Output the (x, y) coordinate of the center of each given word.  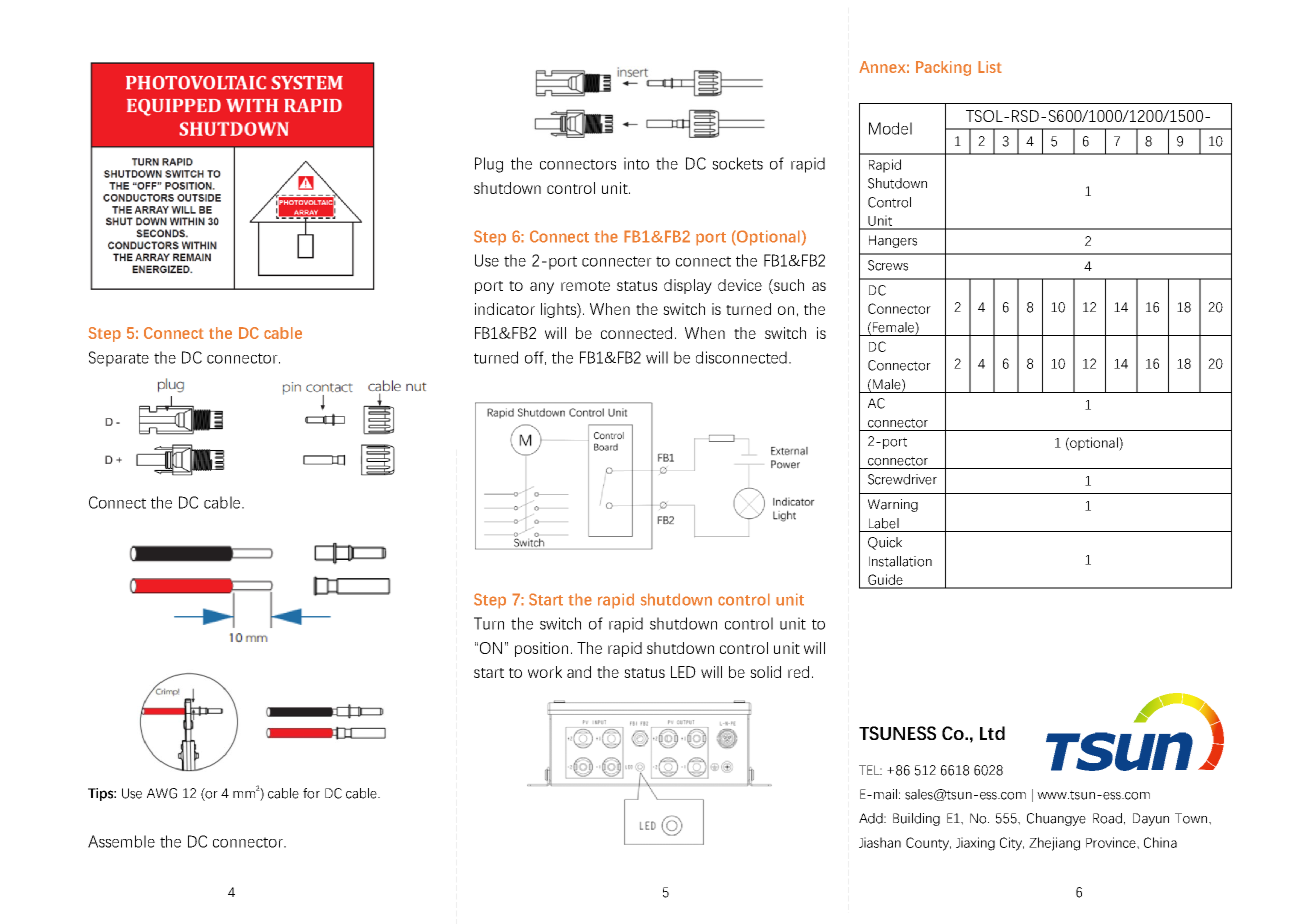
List (990, 67)
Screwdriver (902, 479)
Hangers (893, 241)
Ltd (992, 733)
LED (683, 672)
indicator (505, 309)
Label (884, 523)
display (688, 286)
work (545, 672)
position (541, 649)
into (636, 163)
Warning (893, 505)
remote (585, 286)
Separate (119, 359)
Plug (489, 165)
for (311, 793)
